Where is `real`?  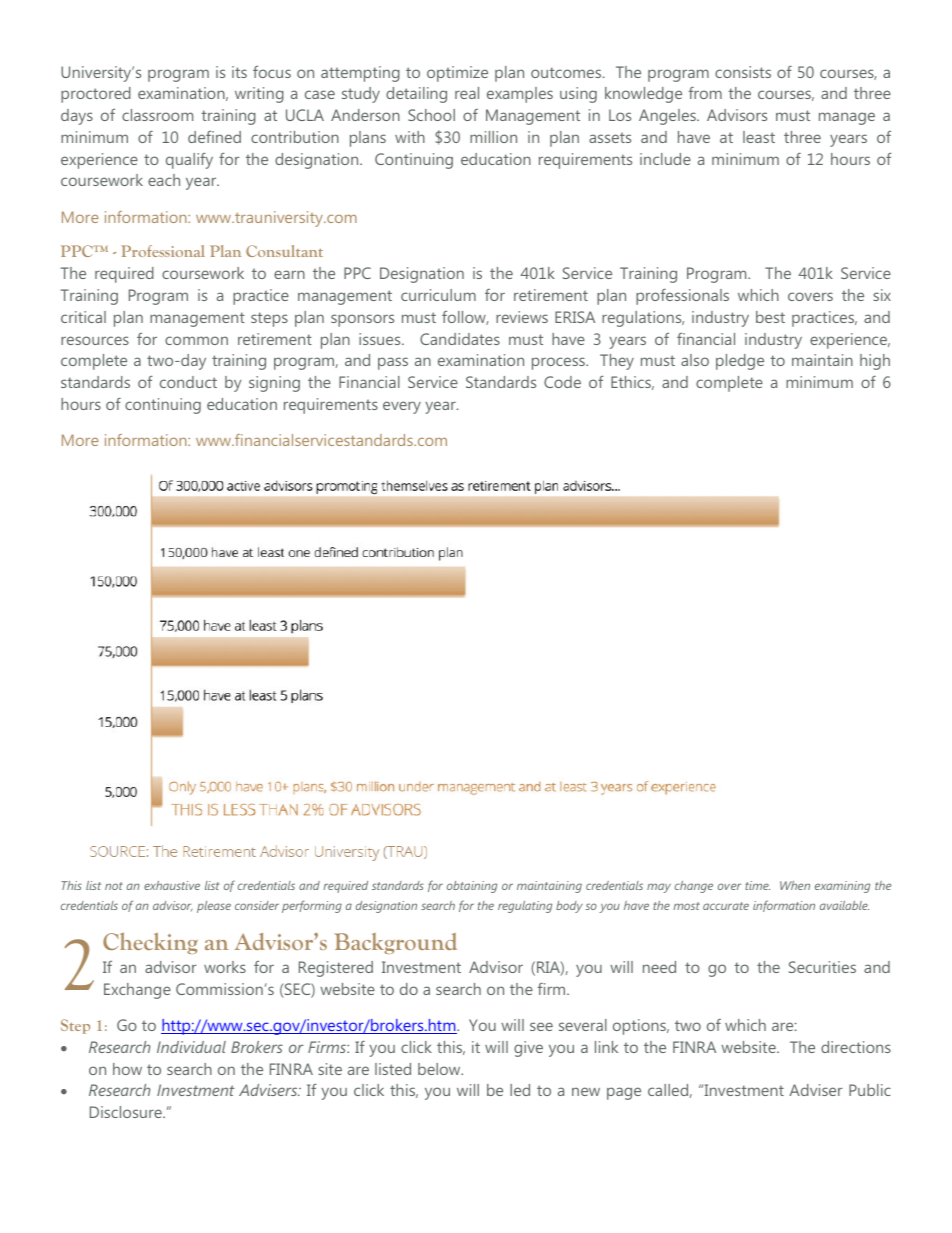 real is located at coordinates (467, 93).
